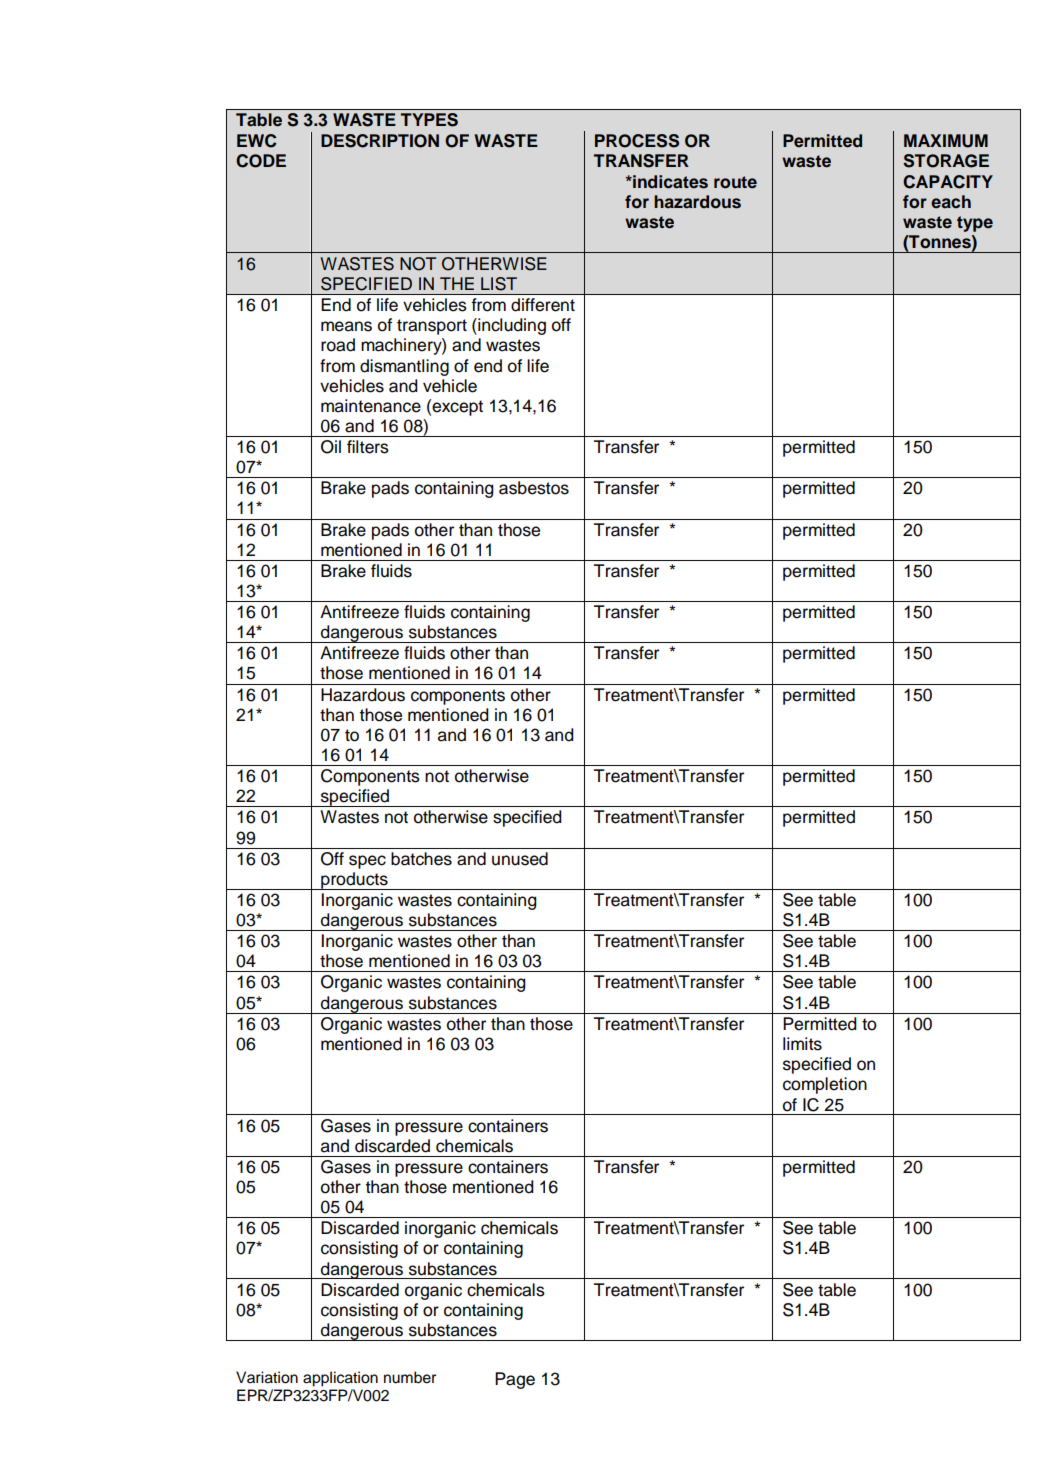 The height and width of the screenshot is (1478, 1044). Describe the element at coordinates (520, 859) in the screenshot. I see `unused` at that location.
